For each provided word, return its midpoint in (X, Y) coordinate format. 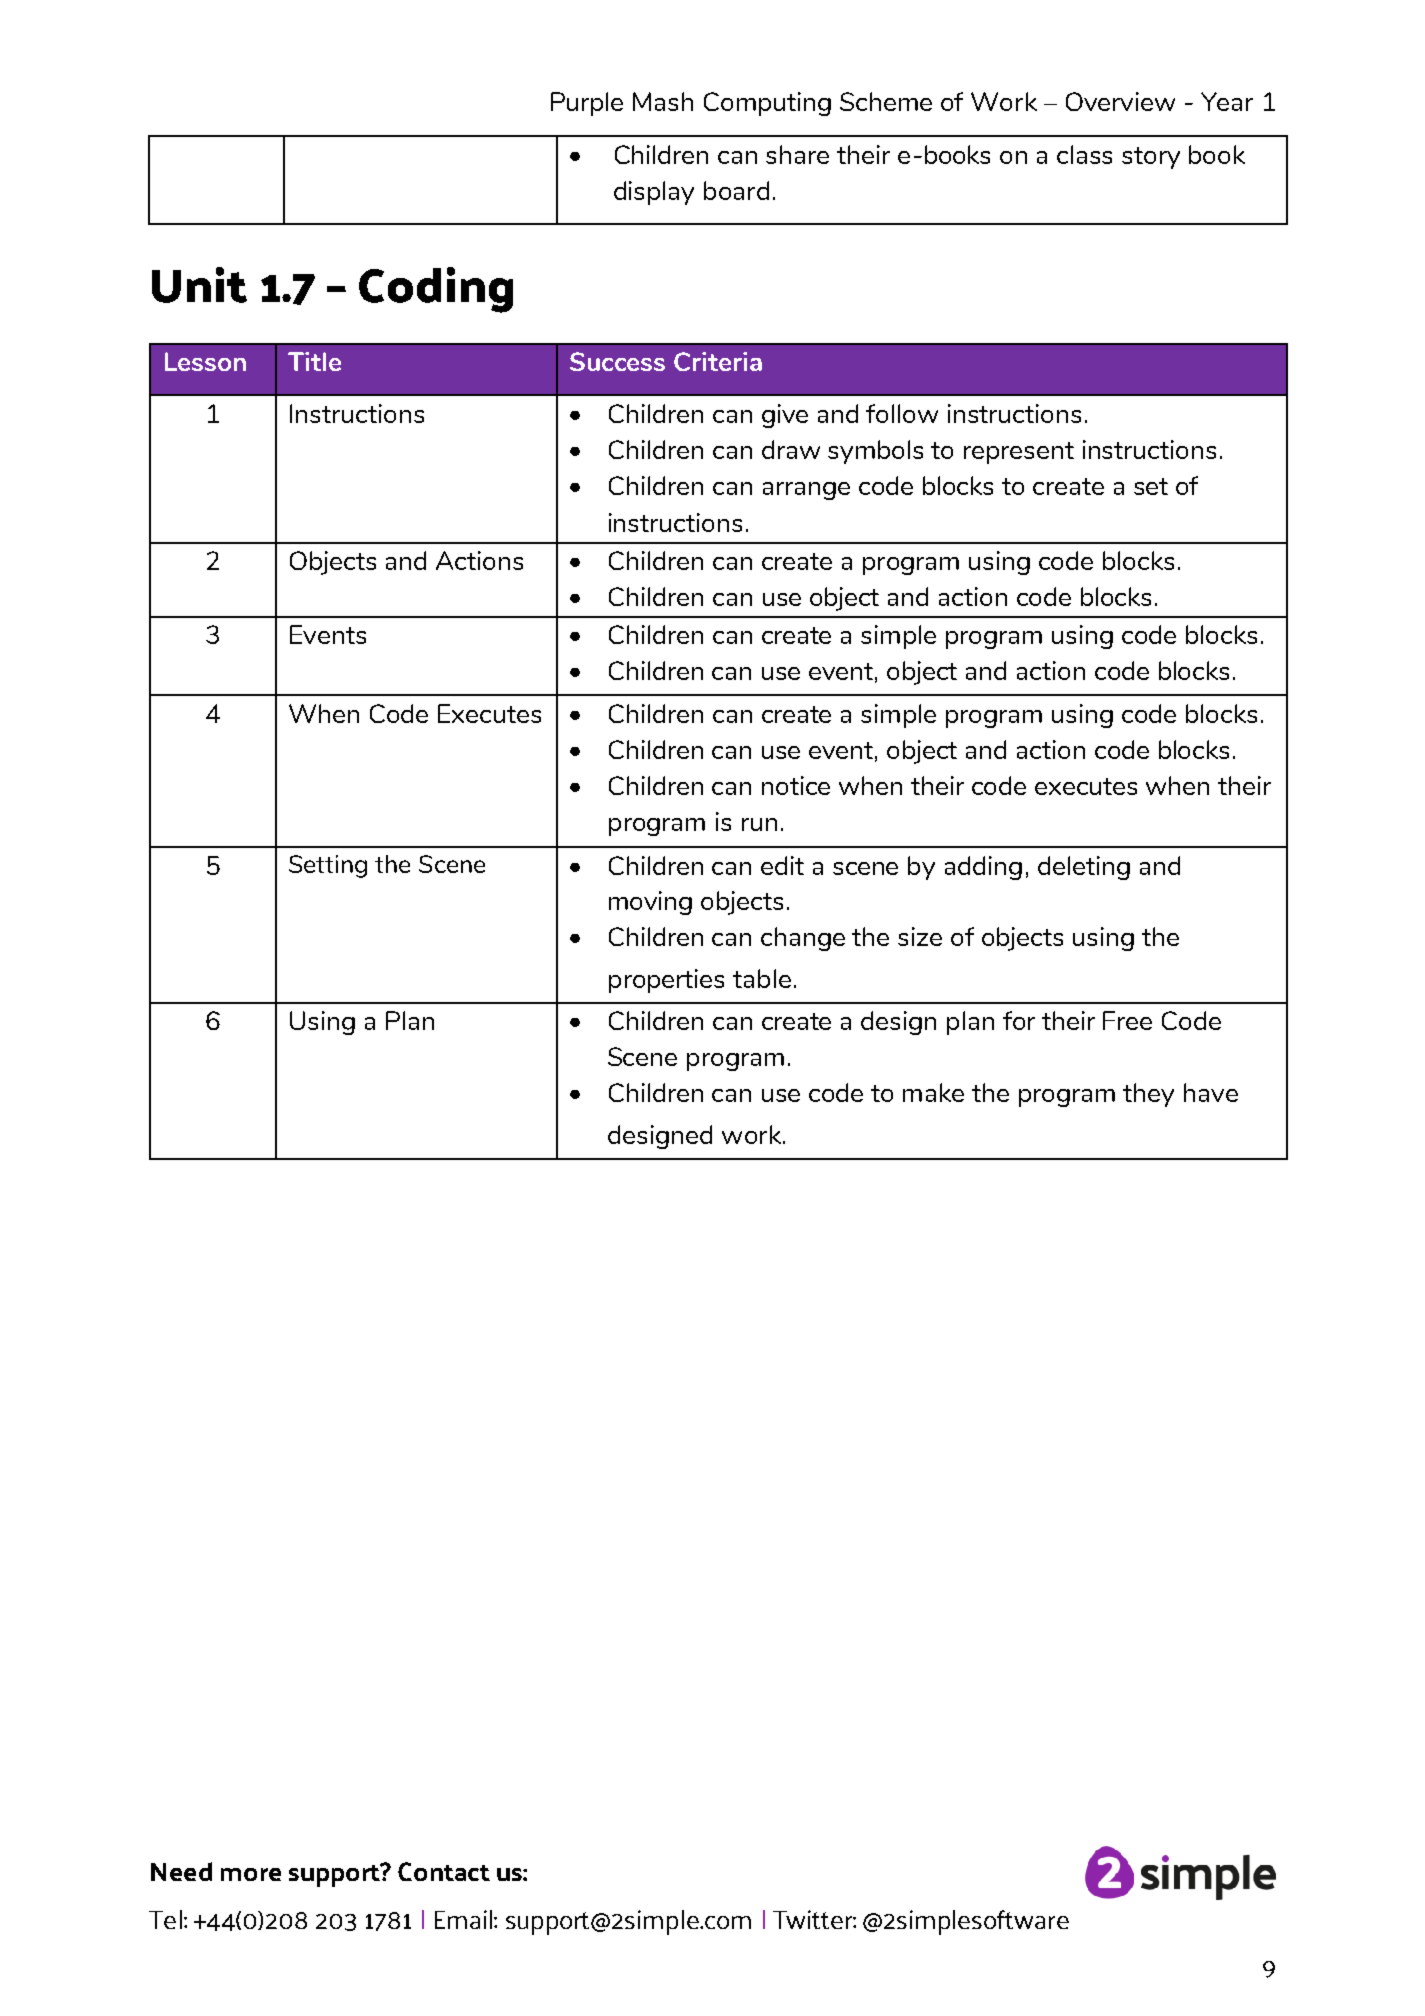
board (736, 190)
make (933, 1092)
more (251, 1874)
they (1148, 1095)
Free (1127, 1020)
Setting (328, 866)
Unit (199, 285)
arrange (806, 491)
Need (181, 1871)
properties (666, 981)
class (1084, 154)
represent (1019, 453)
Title (314, 361)
